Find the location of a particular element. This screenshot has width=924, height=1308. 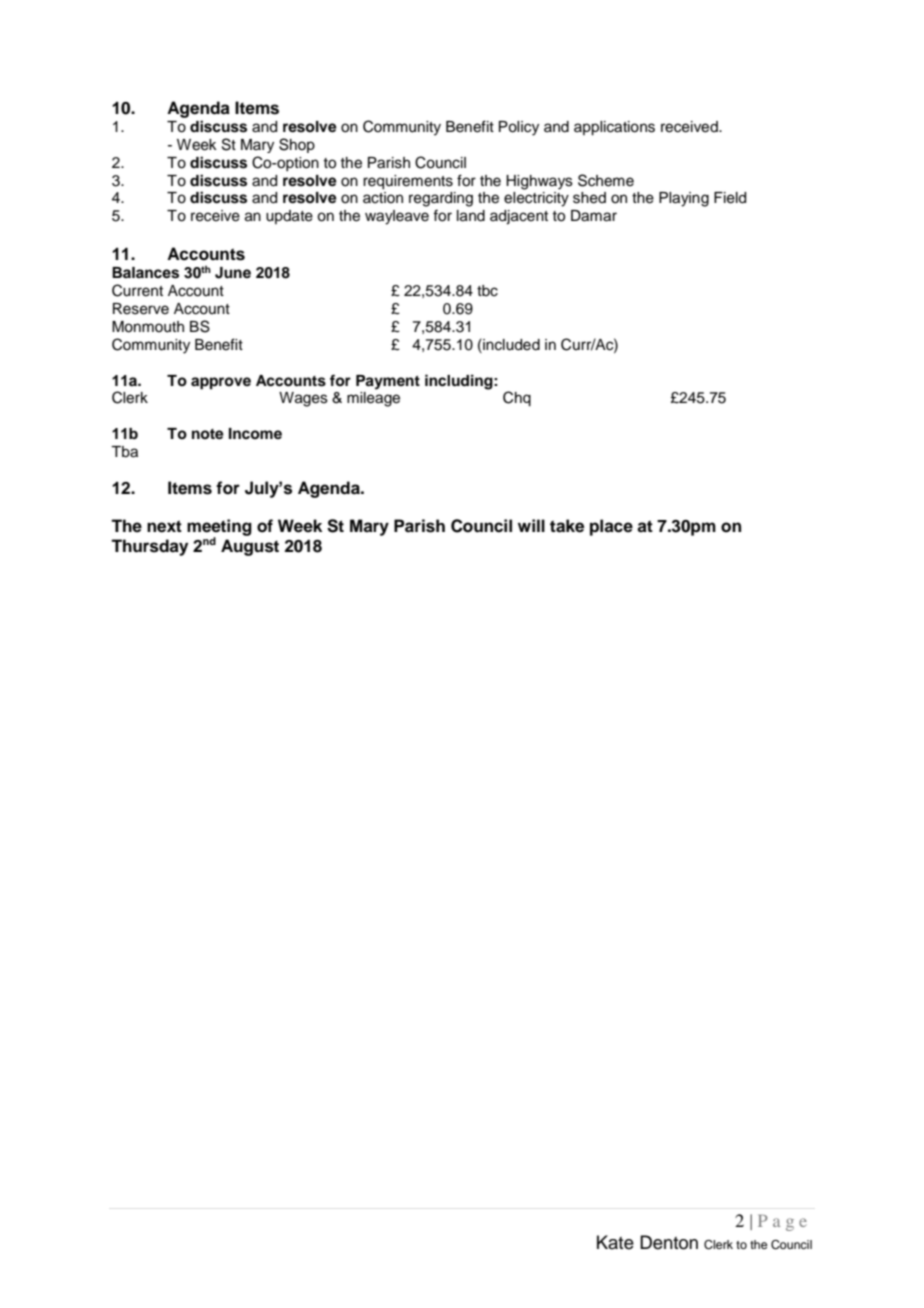

place is located at coordinates (611, 527).
